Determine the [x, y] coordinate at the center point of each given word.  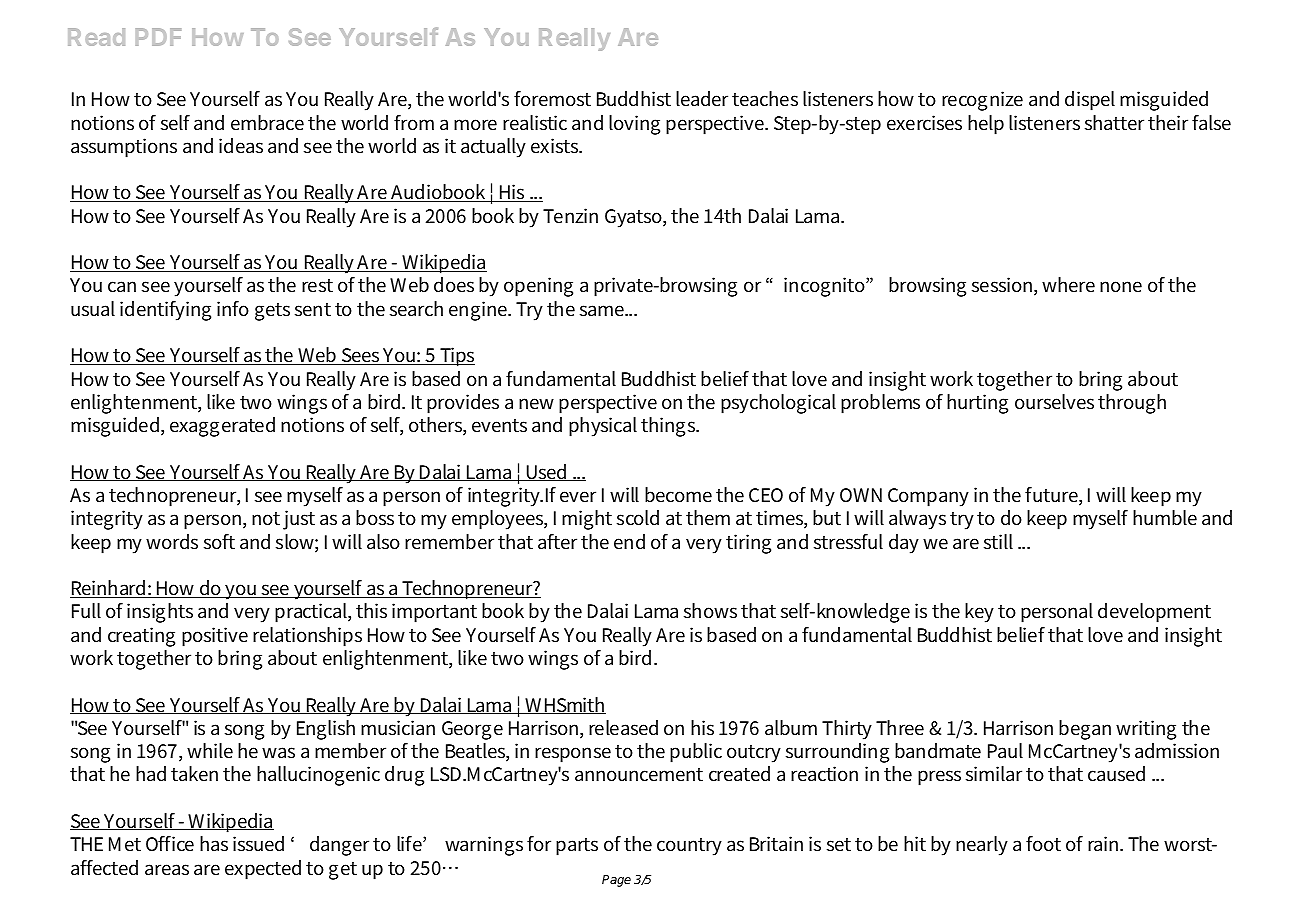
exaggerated [222, 427]
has [214, 844]
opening [538, 287]
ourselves [1054, 402]
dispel [1090, 101]
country [689, 847]
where [1068, 284]
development [1154, 613]
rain [1105, 843]
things [669, 427]
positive [215, 637]
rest [317, 286]
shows [710, 611]
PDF [158, 37]
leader [702, 99]
